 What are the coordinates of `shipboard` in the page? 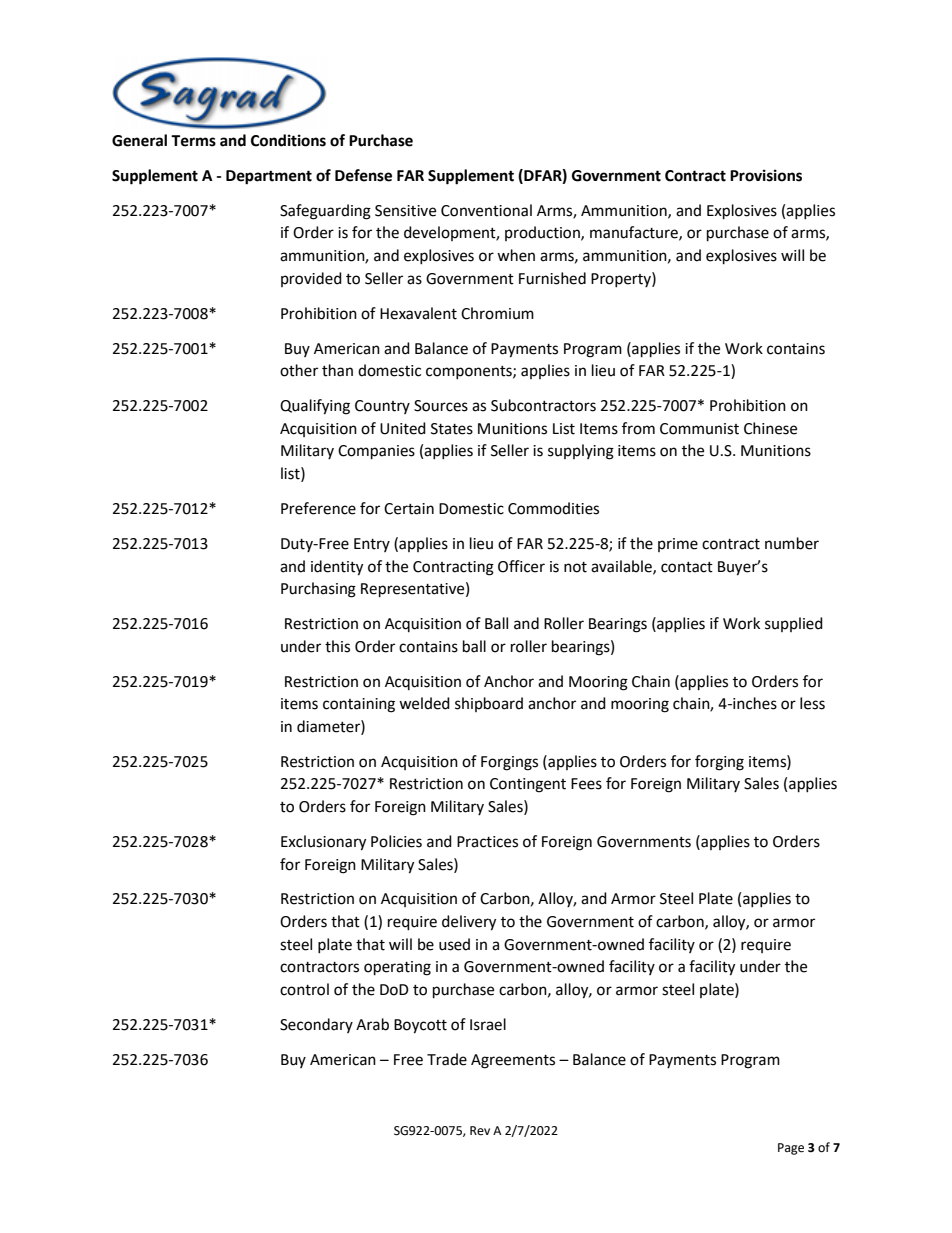 It's located at (489, 704).
